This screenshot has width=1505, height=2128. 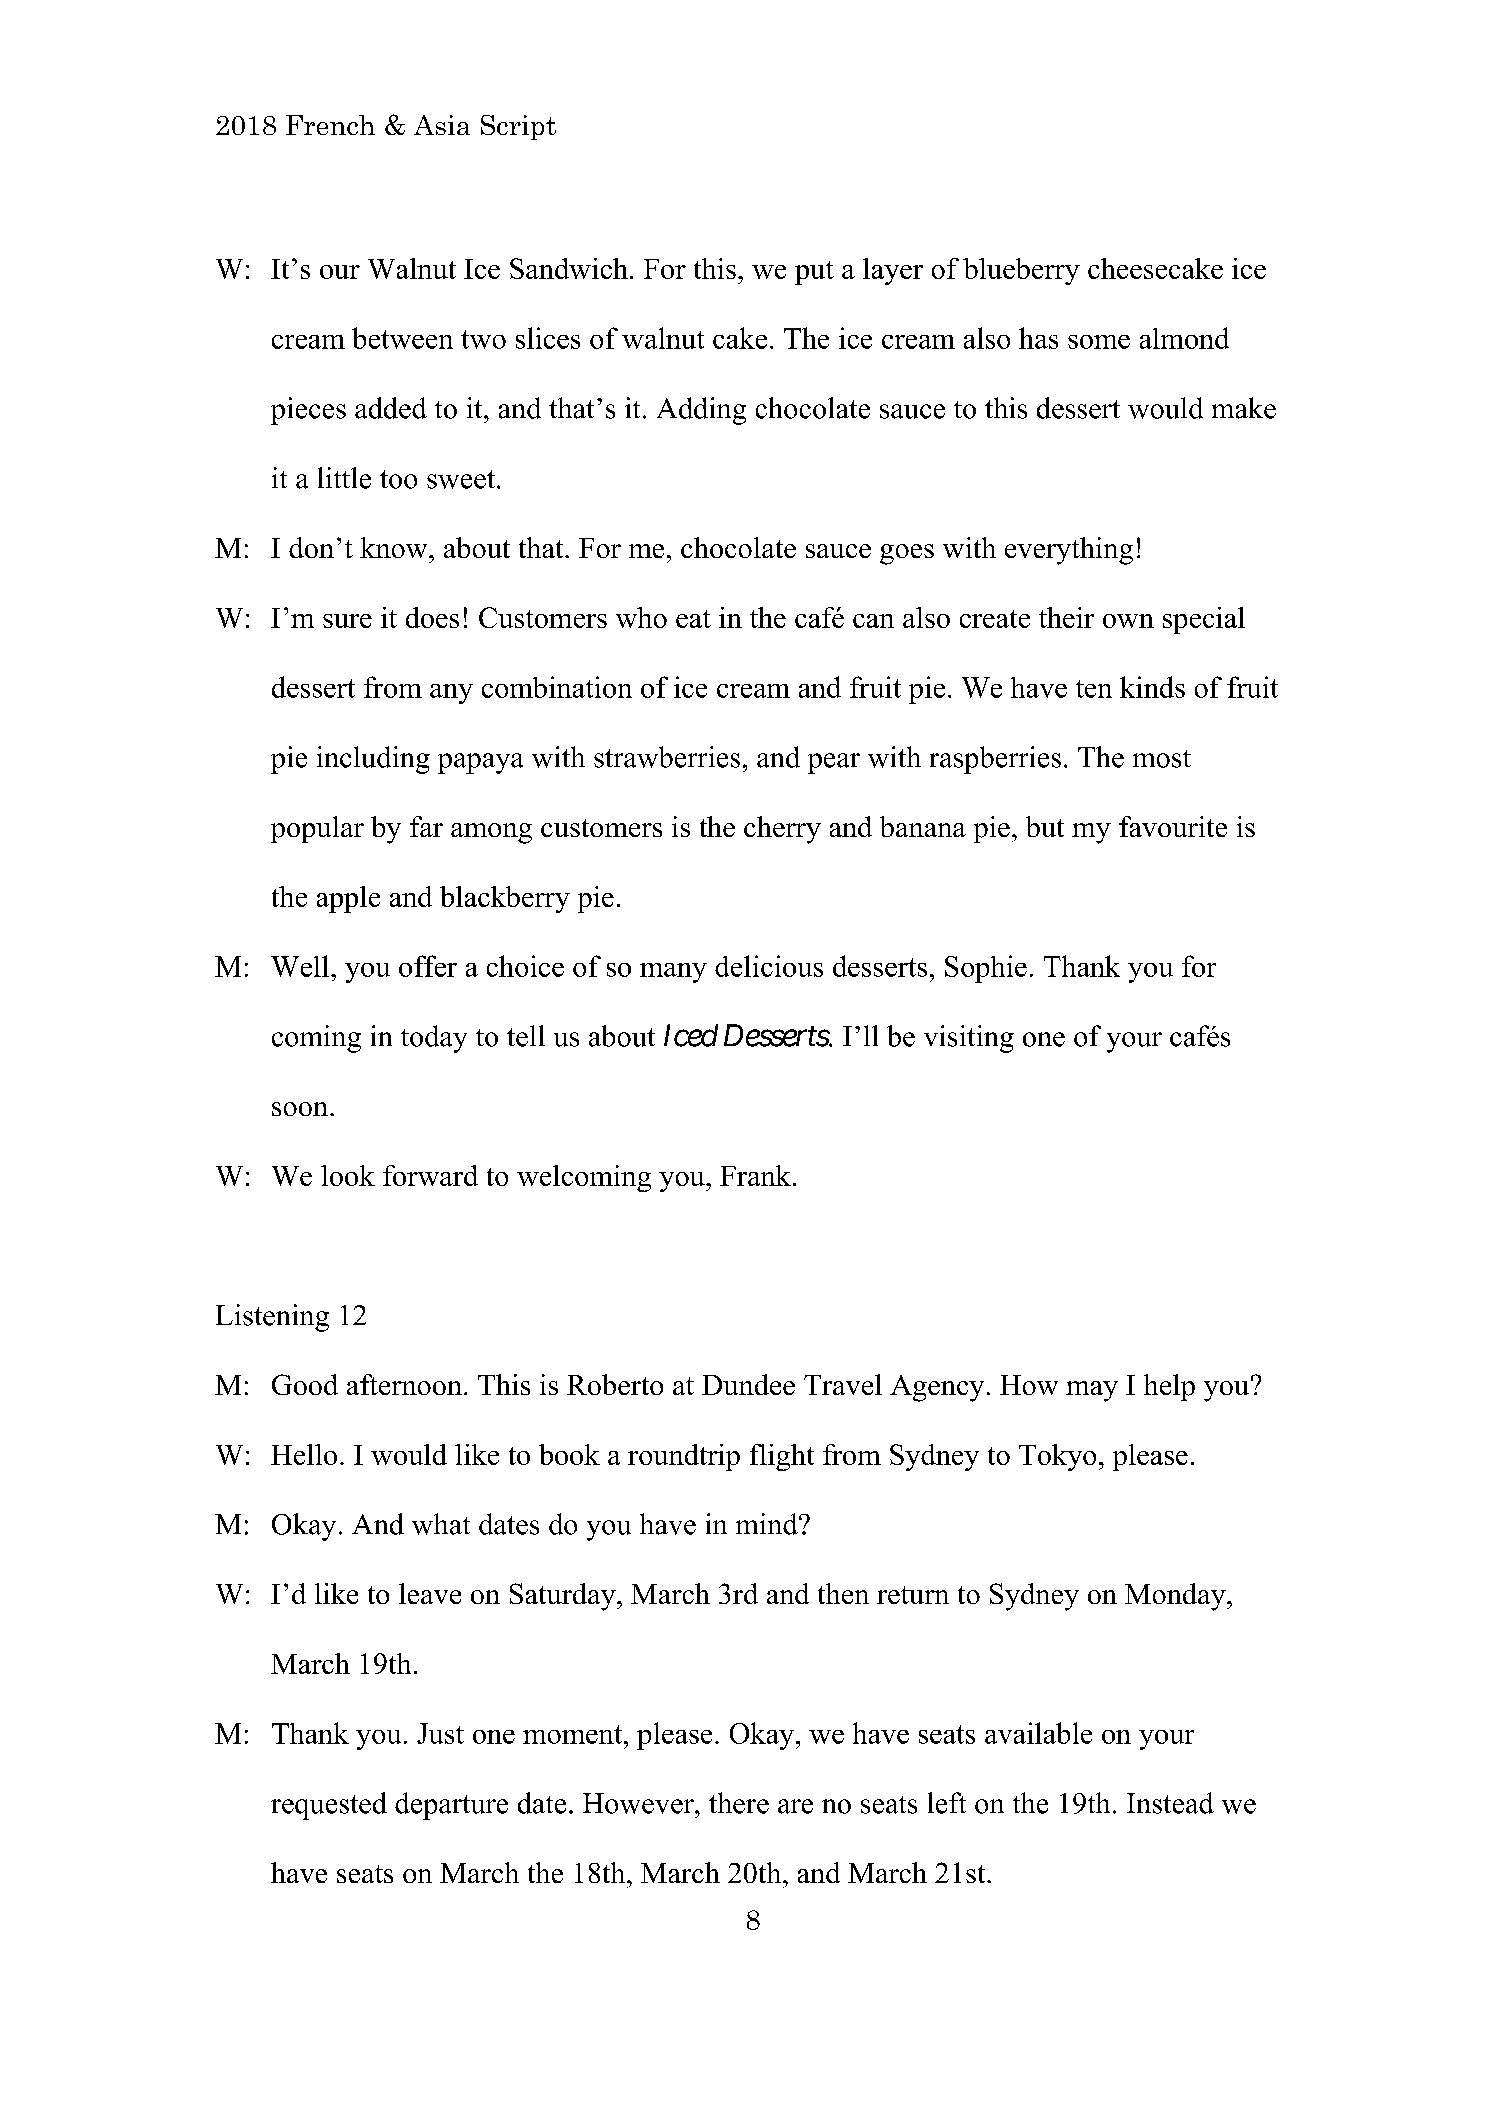 I want to click on offer, so click(x=428, y=966).
